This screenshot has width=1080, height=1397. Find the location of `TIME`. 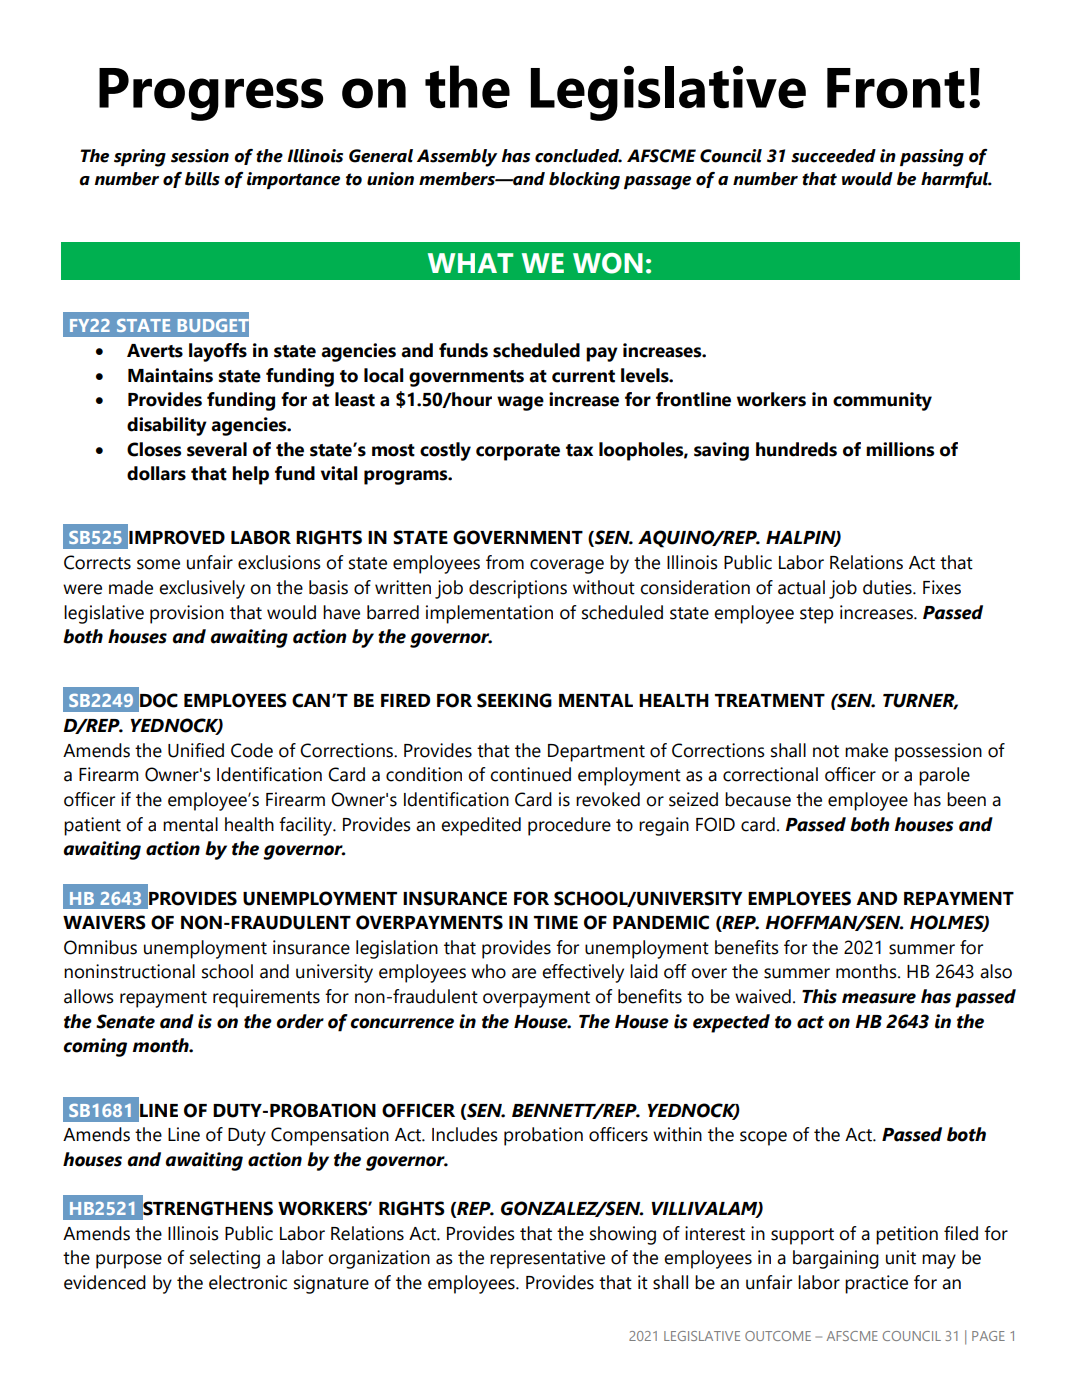

TIME is located at coordinates (556, 922).
